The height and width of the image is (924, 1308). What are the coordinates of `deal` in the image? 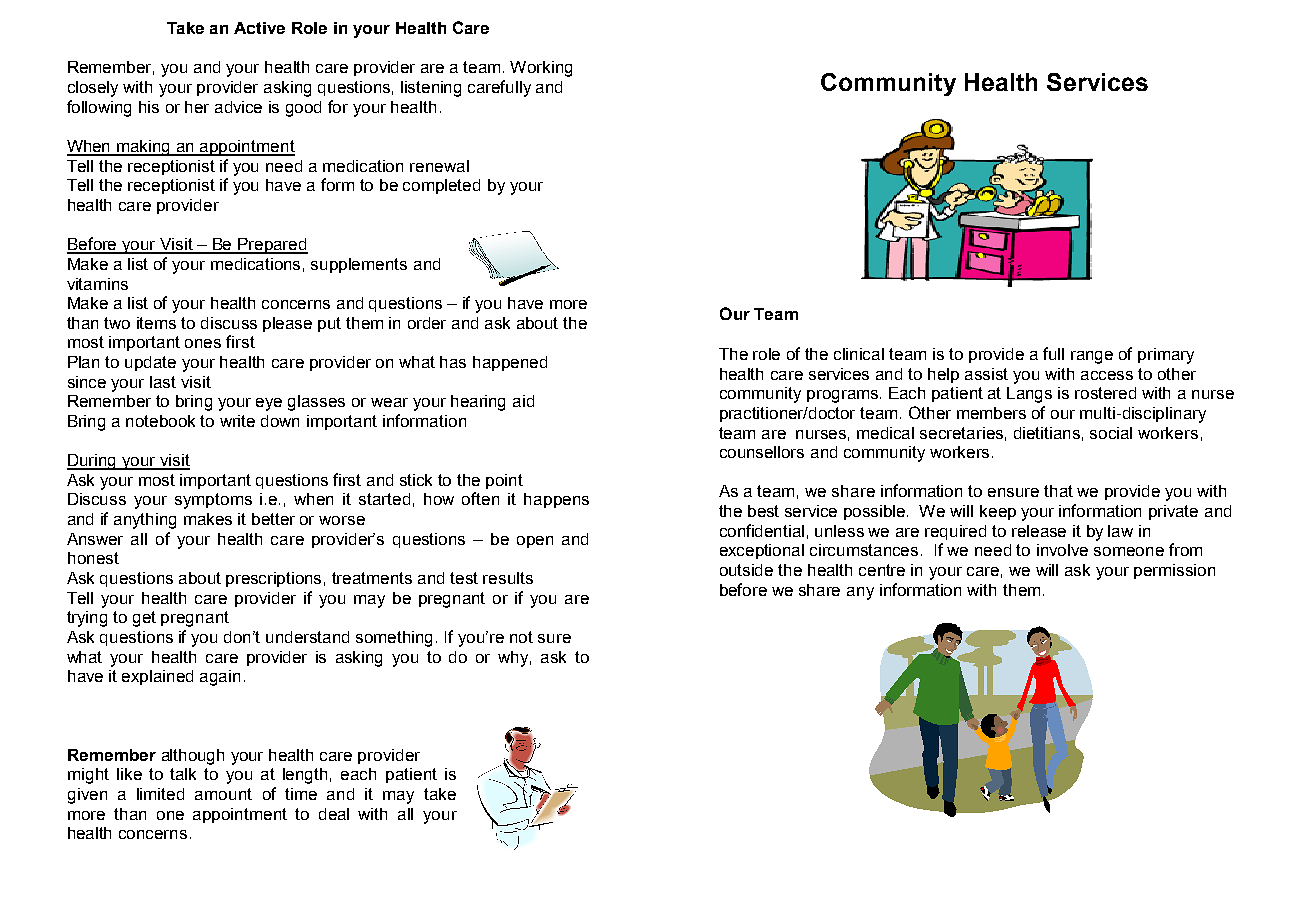 It's located at (334, 814).
